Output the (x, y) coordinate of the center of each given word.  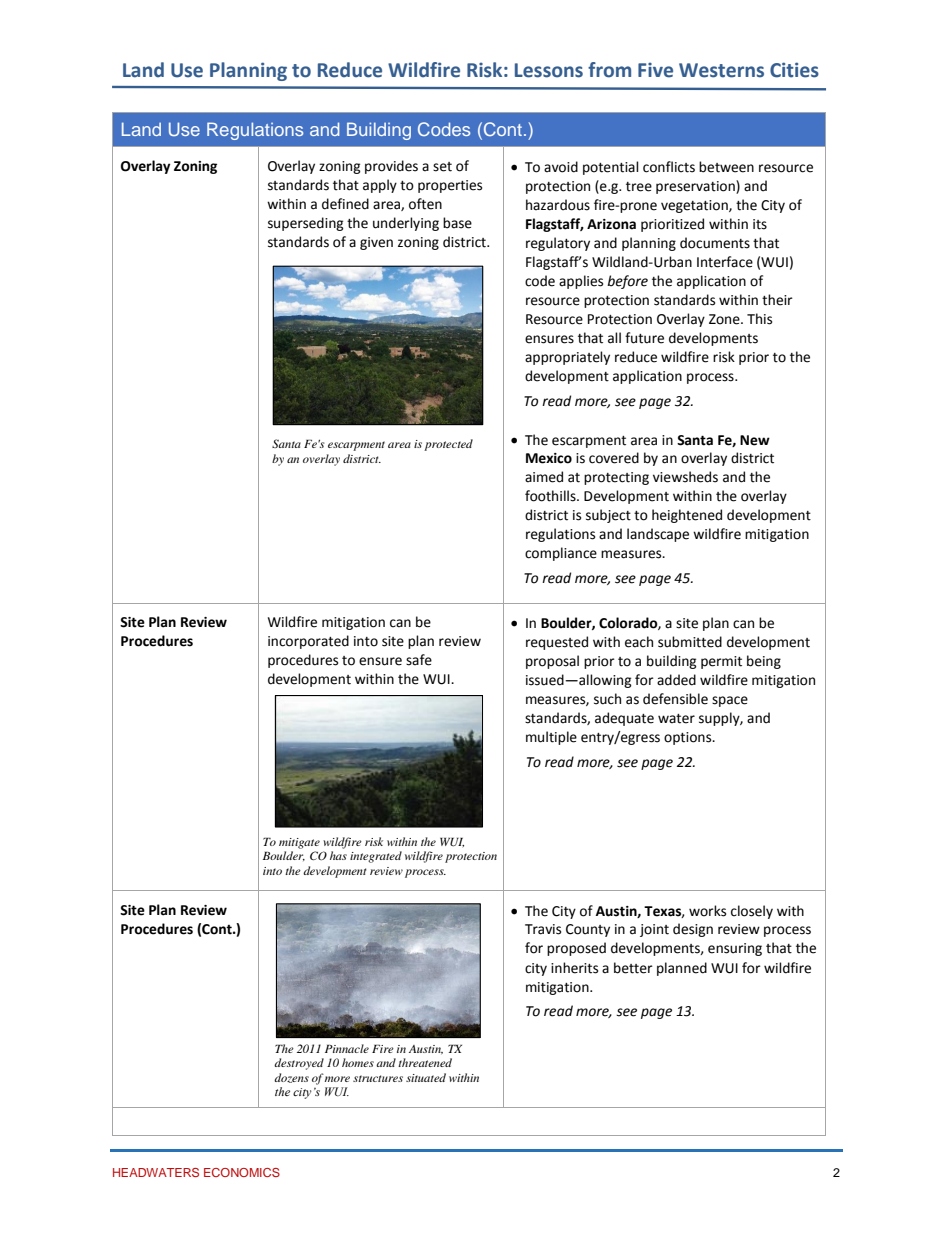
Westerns (721, 70)
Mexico (549, 458)
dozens (291, 1078)
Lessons (549, 70)
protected (448, 445)
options (689, 738)
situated (426, 1077)
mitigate (299, 843)
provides (391, 167)
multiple (551, 738)
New (755, 440)
